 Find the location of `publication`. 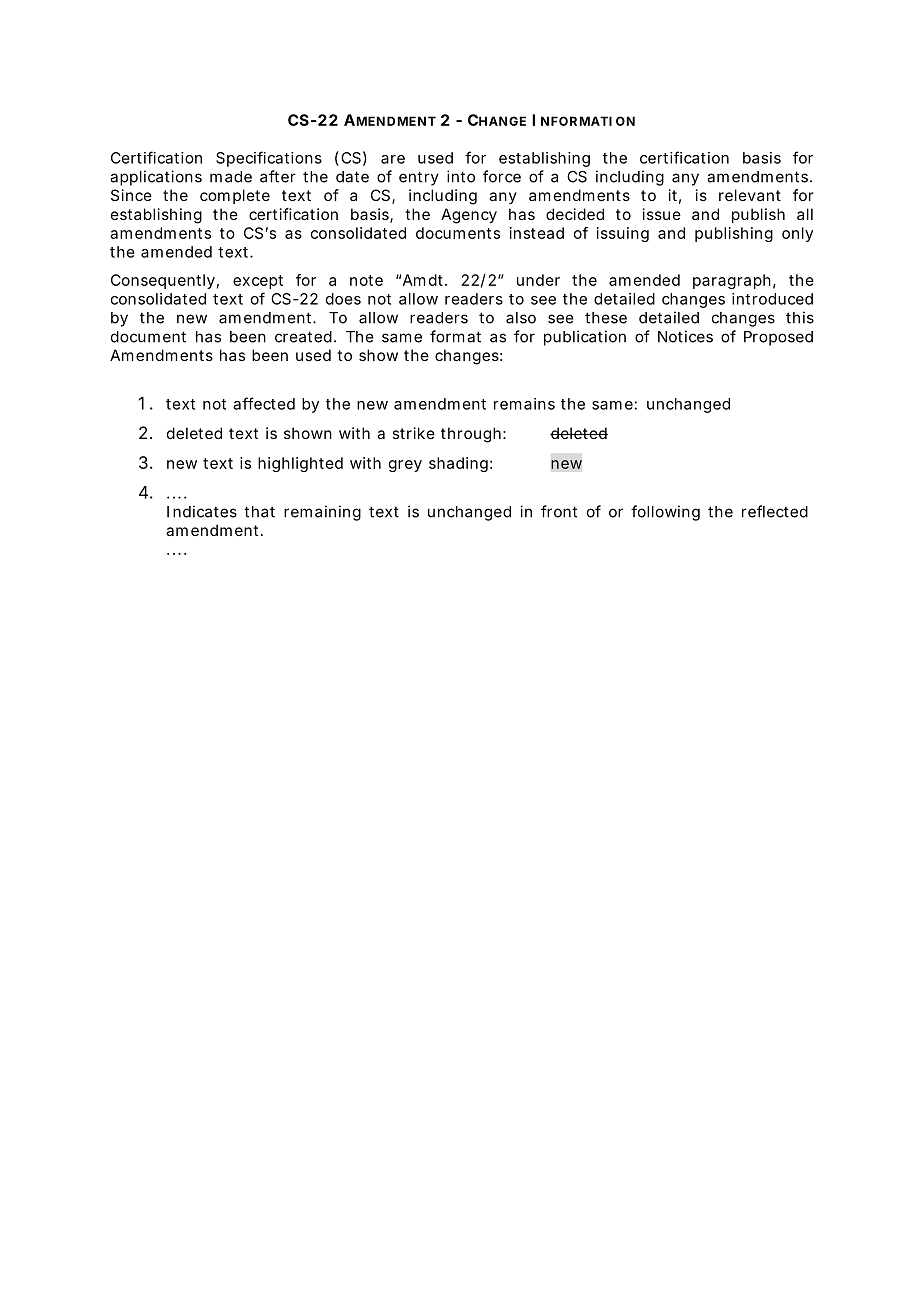

publication is located at coordinates (585, 338).
